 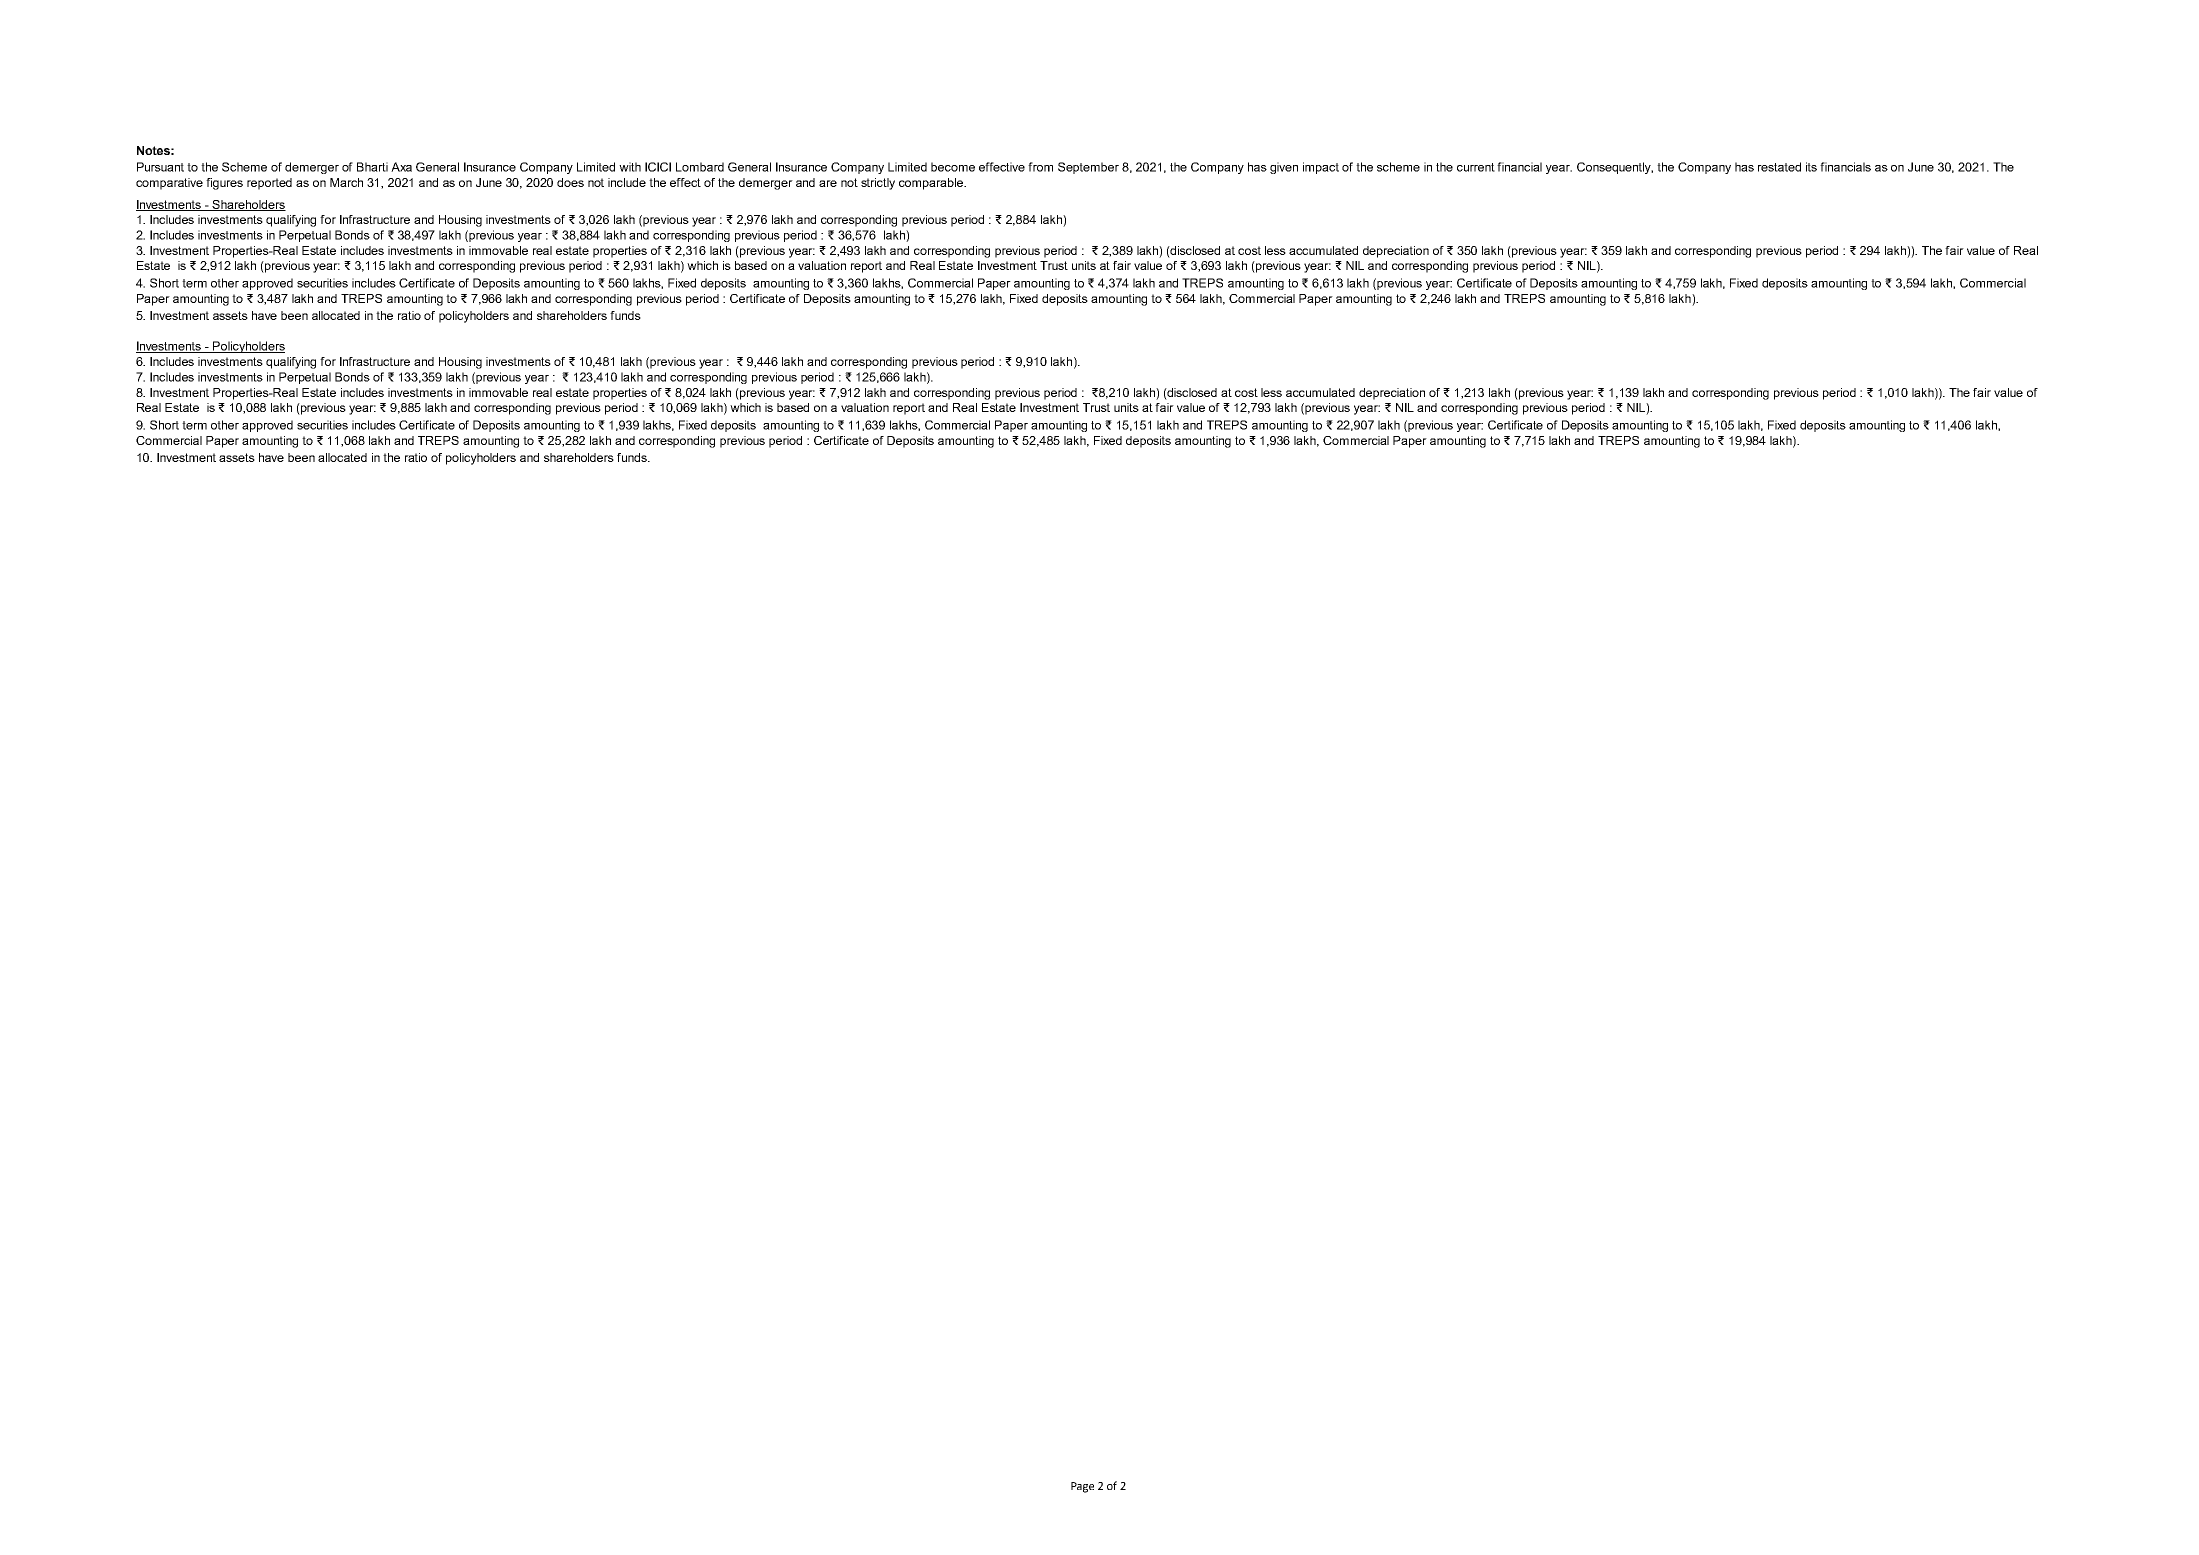 I want to click on figures, so click(x=224, y=184).
